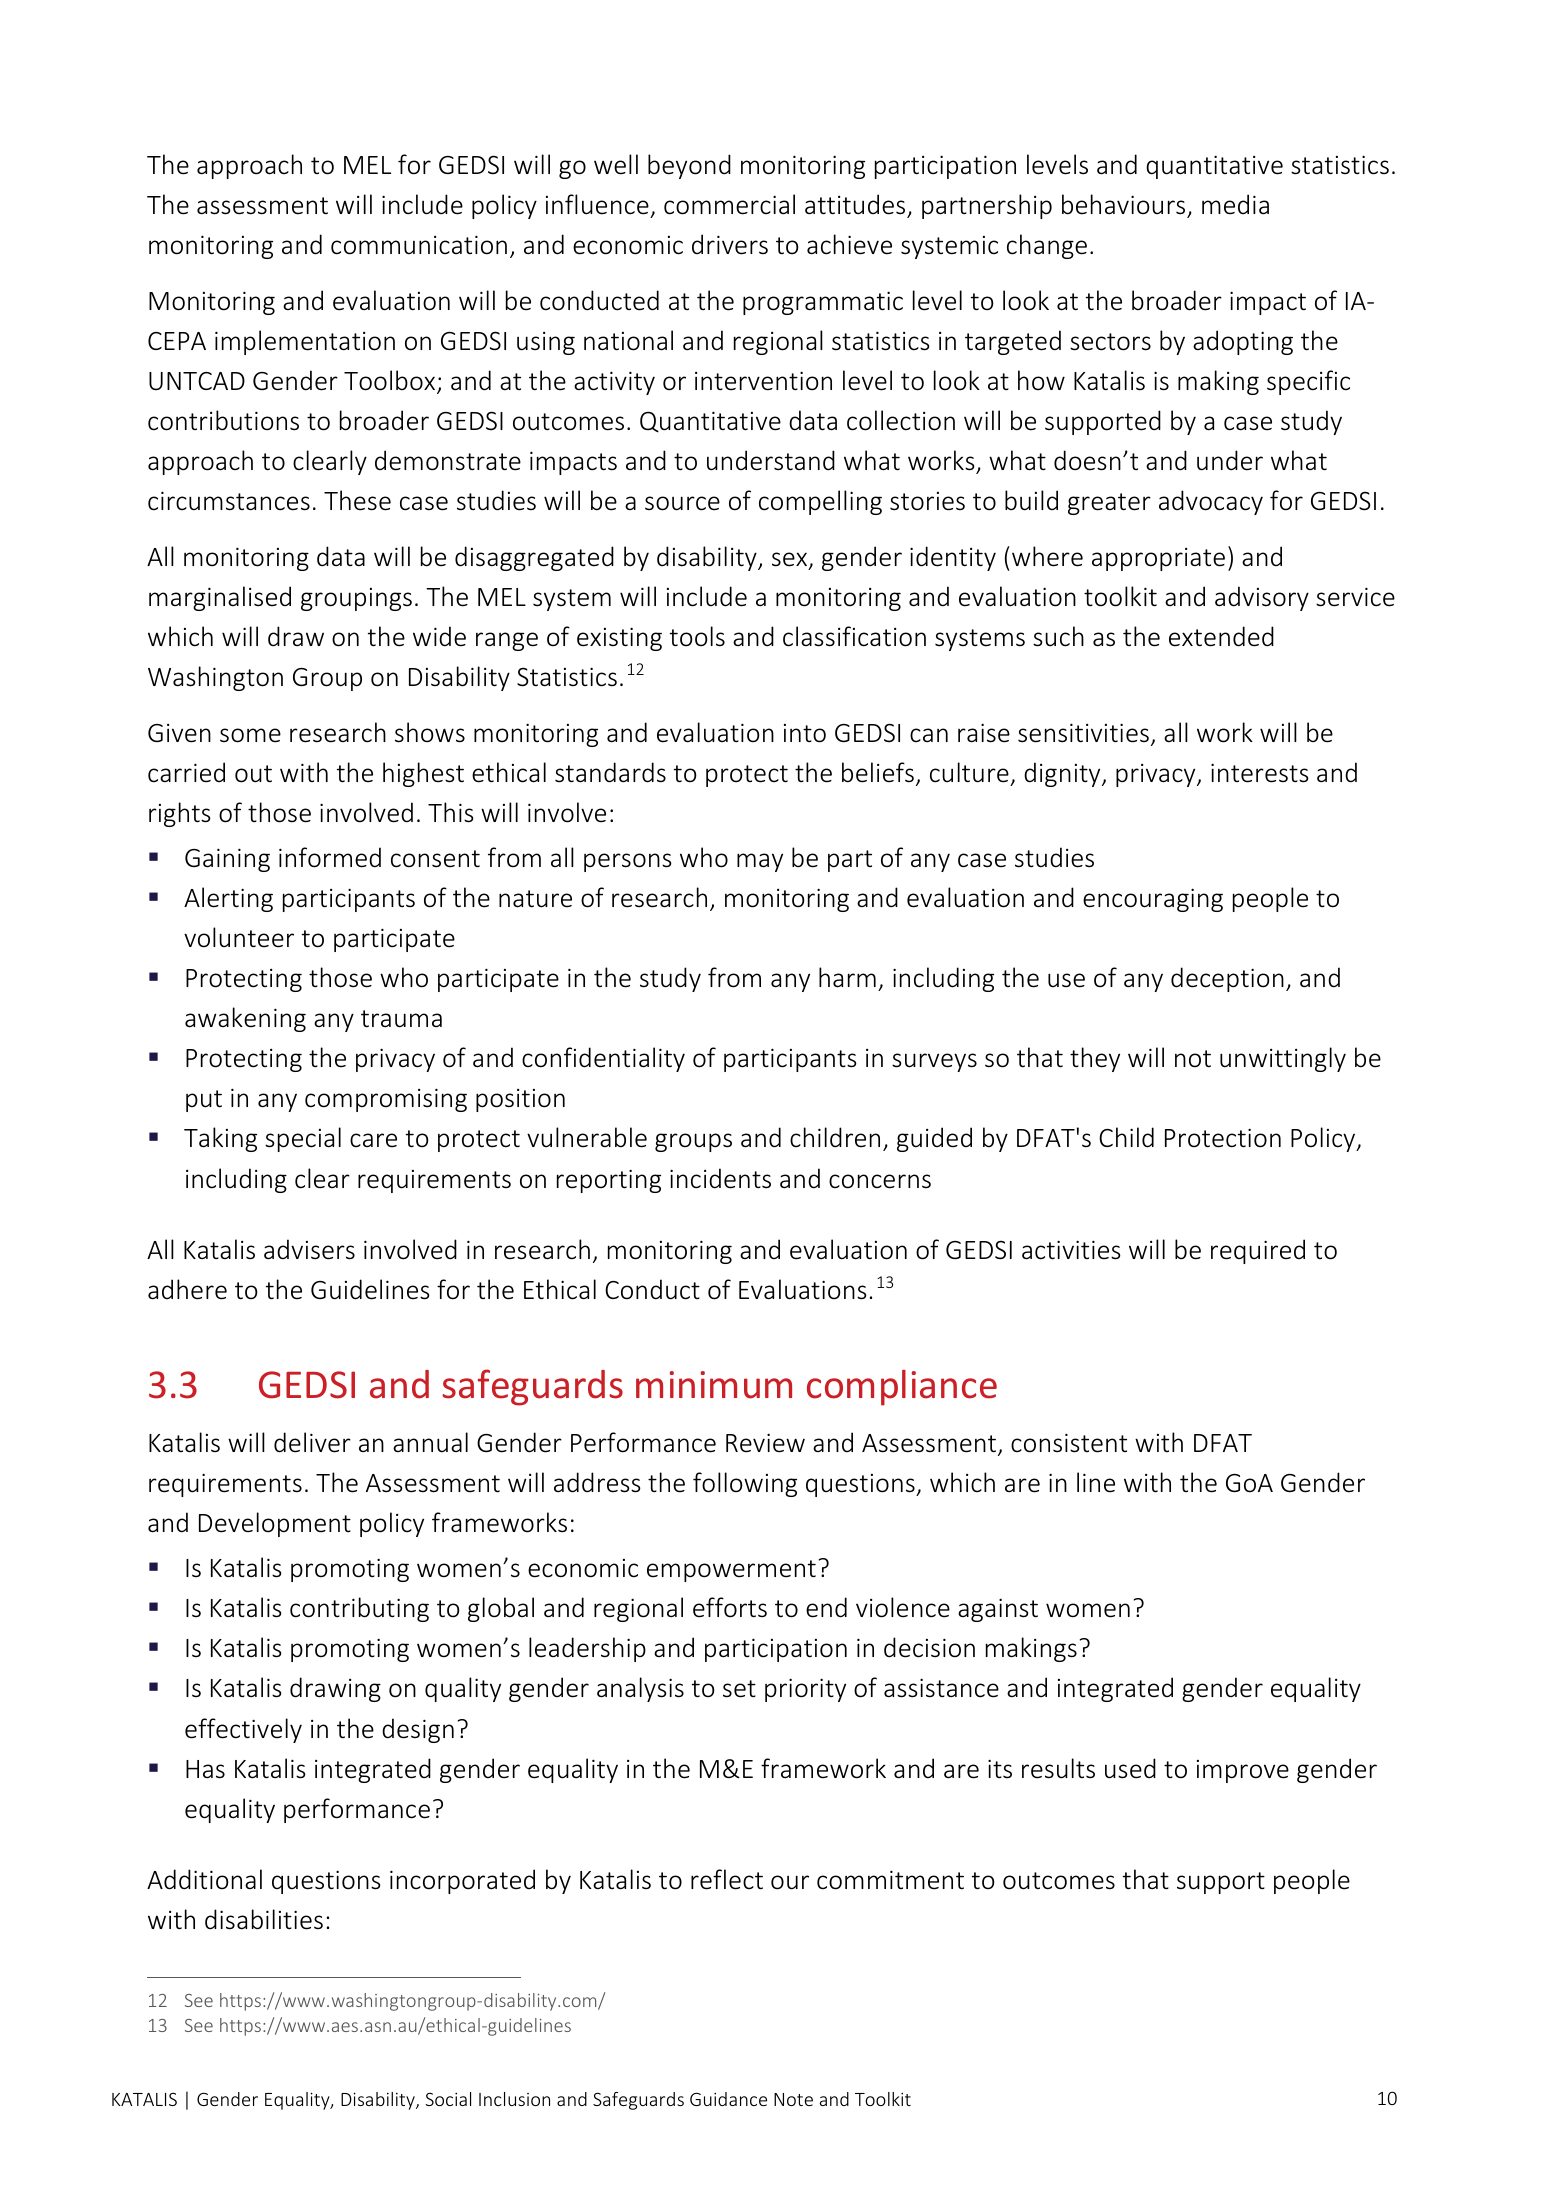 Image resolution: width=1545 pixels, height=2185 pixels. What do you see at coordinates (419, 245) in the document?
I see `communication` at bounding box center [419, 245].
